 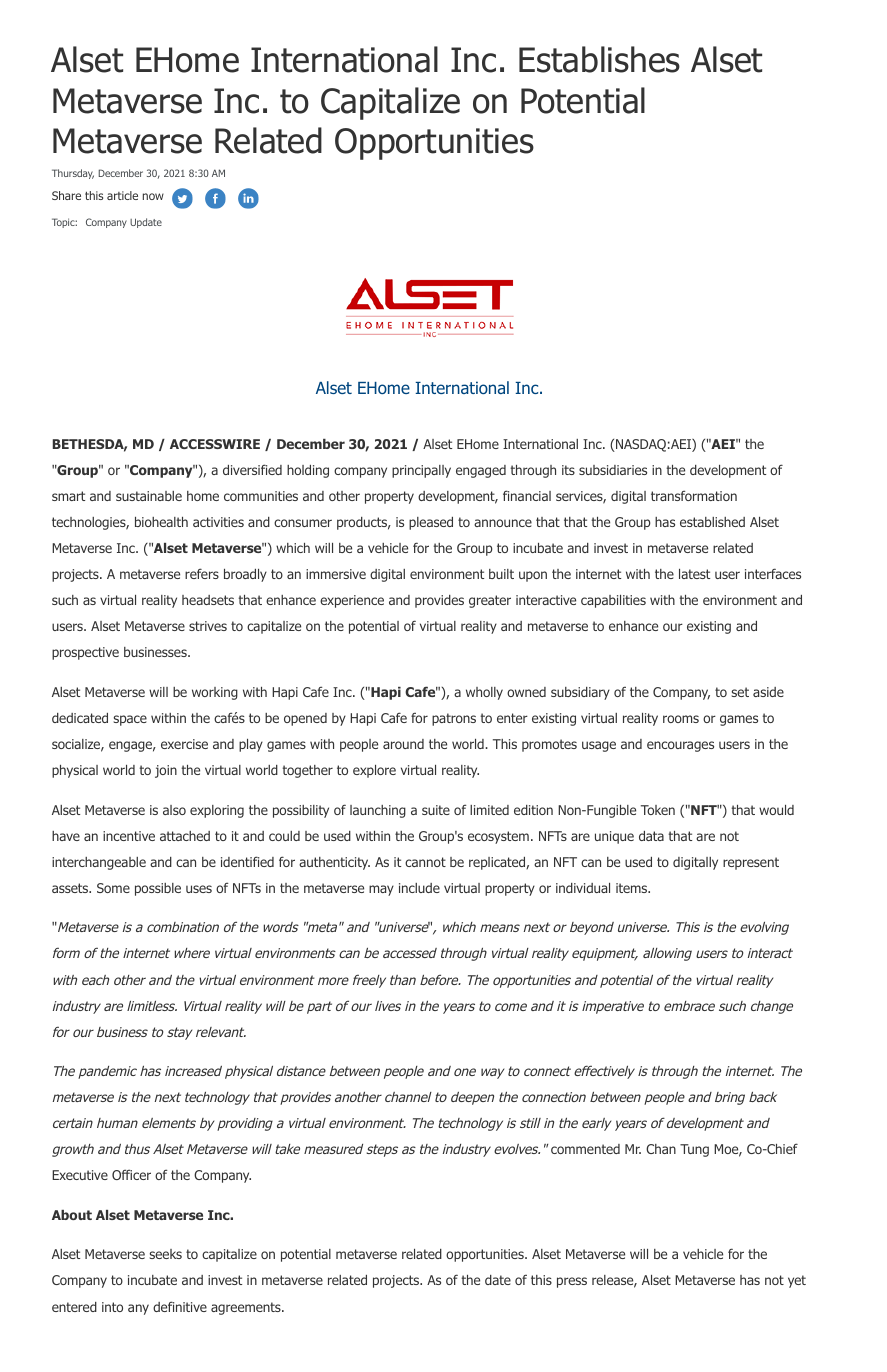 I want to click on now, so click(x=153, y=196).
